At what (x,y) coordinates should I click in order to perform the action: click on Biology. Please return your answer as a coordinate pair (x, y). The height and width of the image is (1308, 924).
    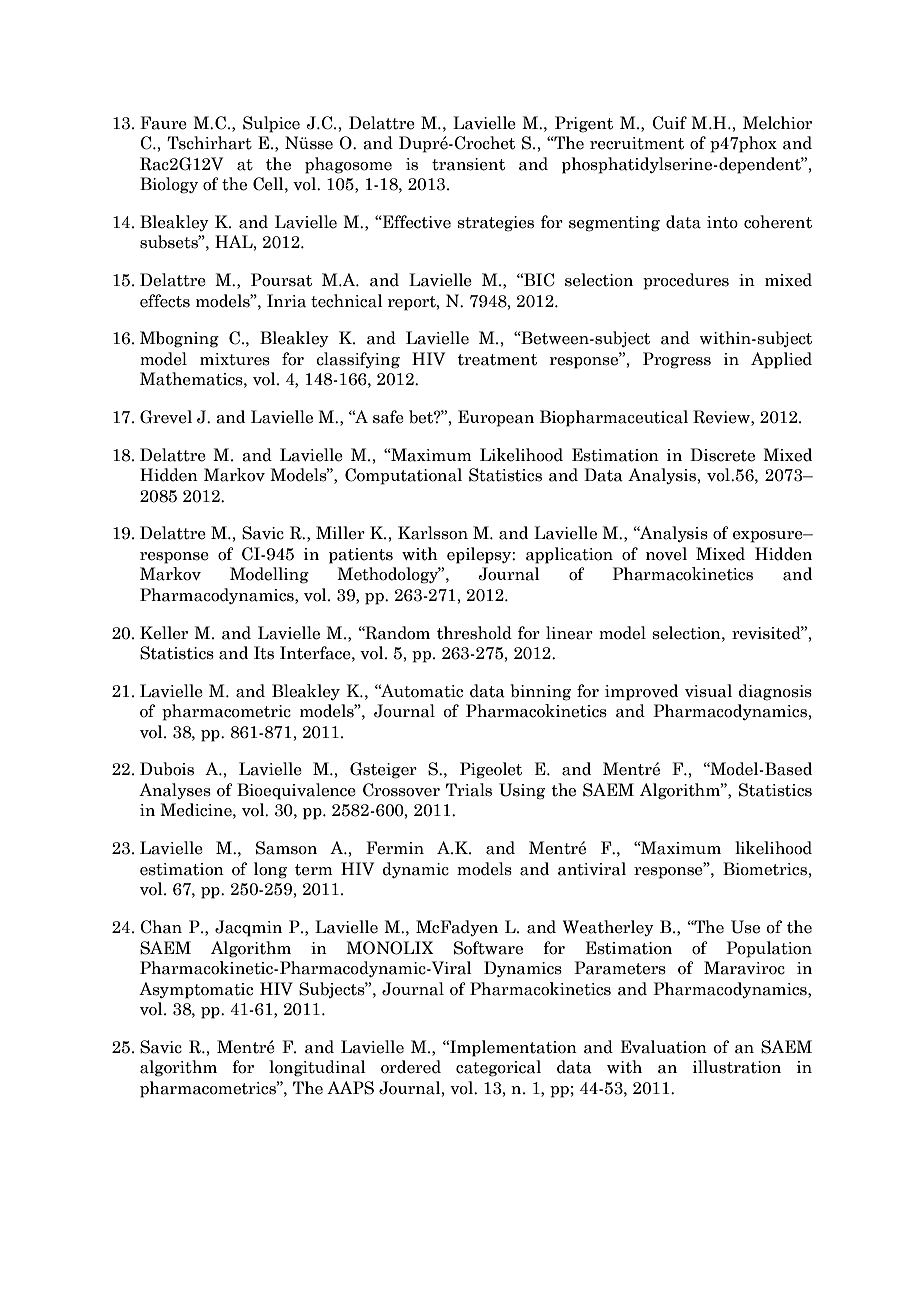
    Looking at the image, I should click on (169, 185).
